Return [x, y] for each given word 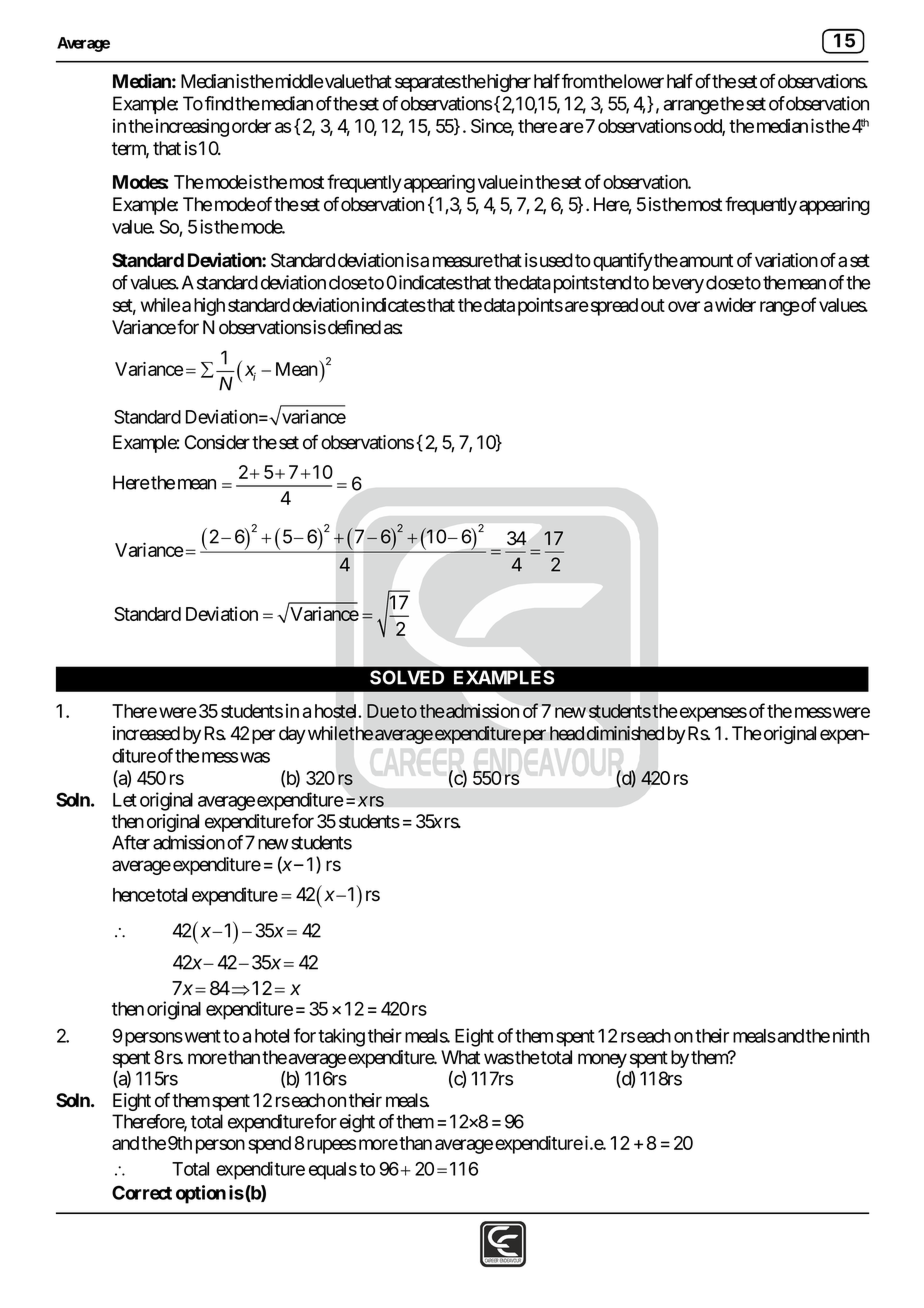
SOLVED [407, 677]
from [579, 81]
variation [786, 260]
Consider [217, 442]
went [201, 1036]
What [460, 1057]
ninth [851, 1035]
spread [613, 307]
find [219, 103]
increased [146, 733]
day [292, 735]
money [602, 1060]
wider [735, 304]
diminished [625, 733]
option [201, 1194]
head [567, 733]
